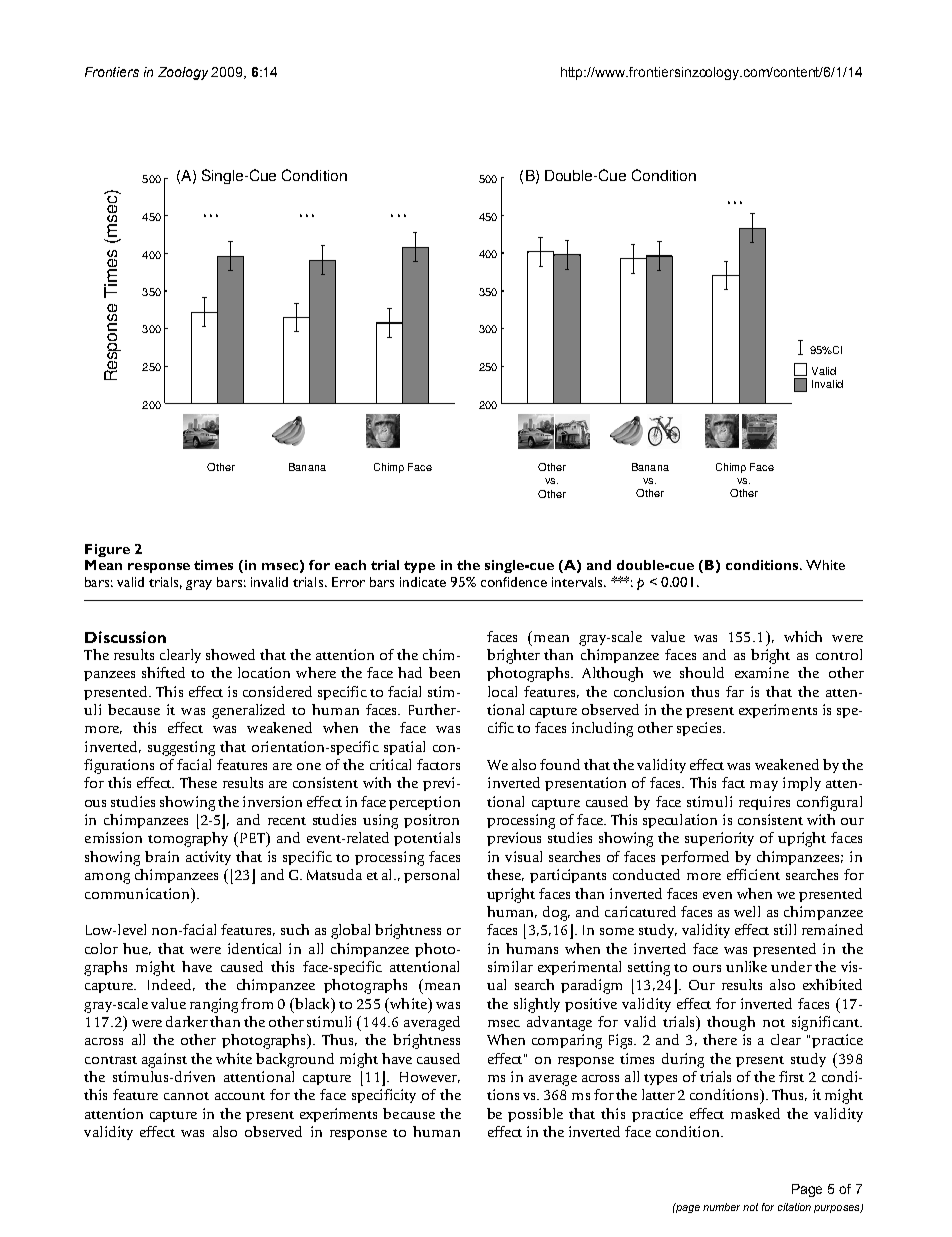 The height and width of the document is (1237, 952). Describe the element at coordinates (107, 550) in the document. I see `Figure` at that location.
